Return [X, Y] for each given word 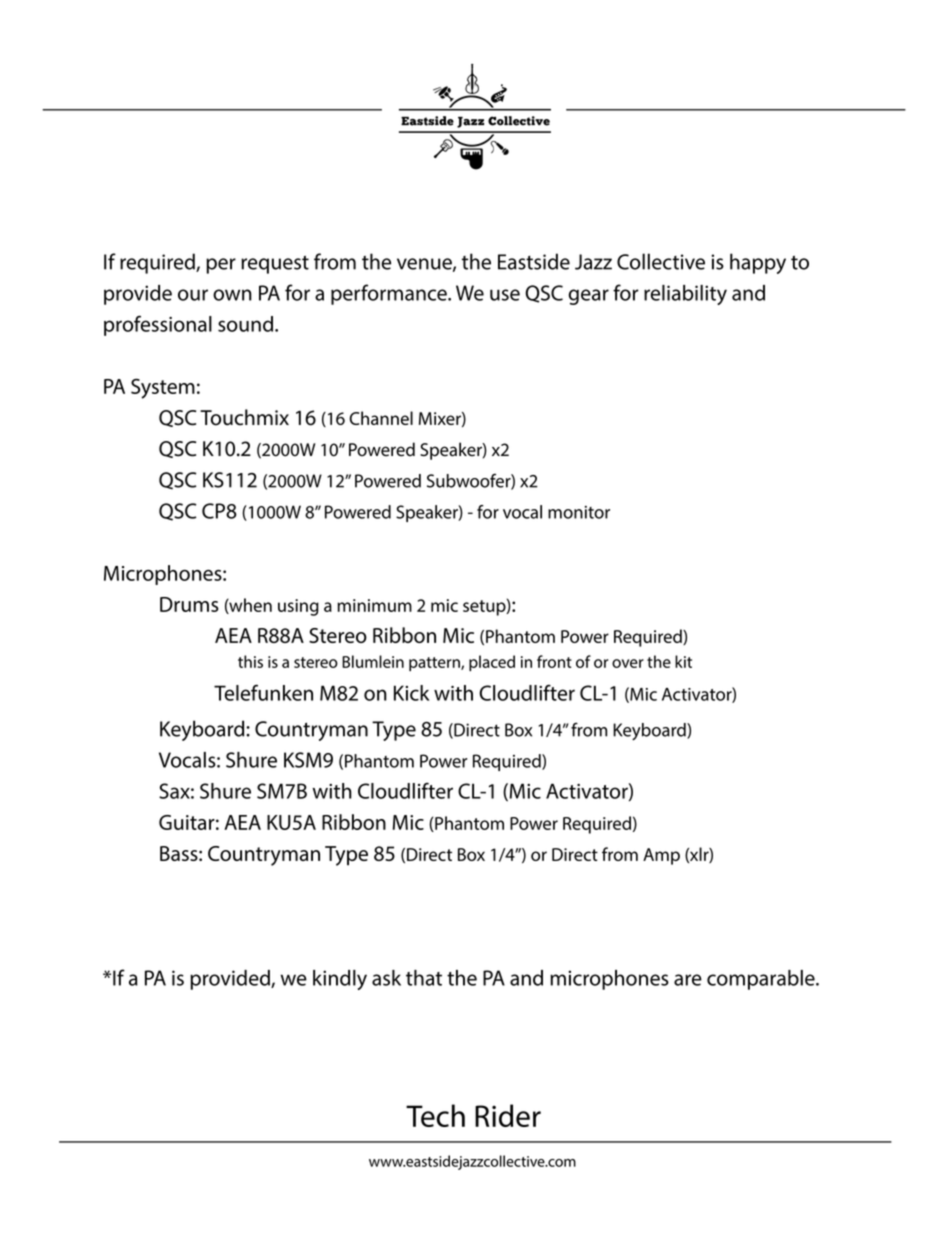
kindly [340, 980]
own [232, 295]
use [505, 295]
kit [683, 661]
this [250, 661]
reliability [685, 295]
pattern [435, 664]
